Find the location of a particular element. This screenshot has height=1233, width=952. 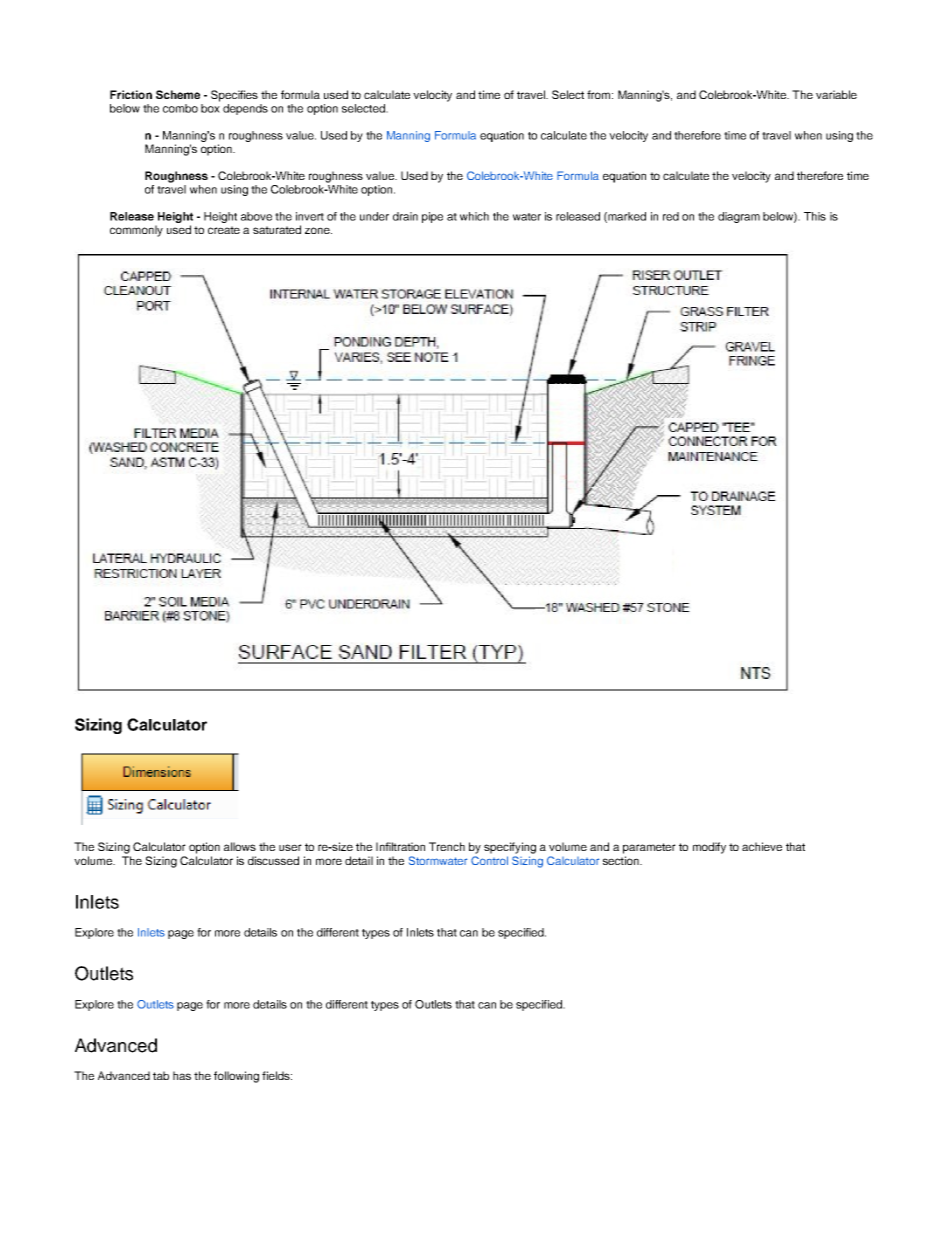

discussed is located at coordinates (273, 860).
